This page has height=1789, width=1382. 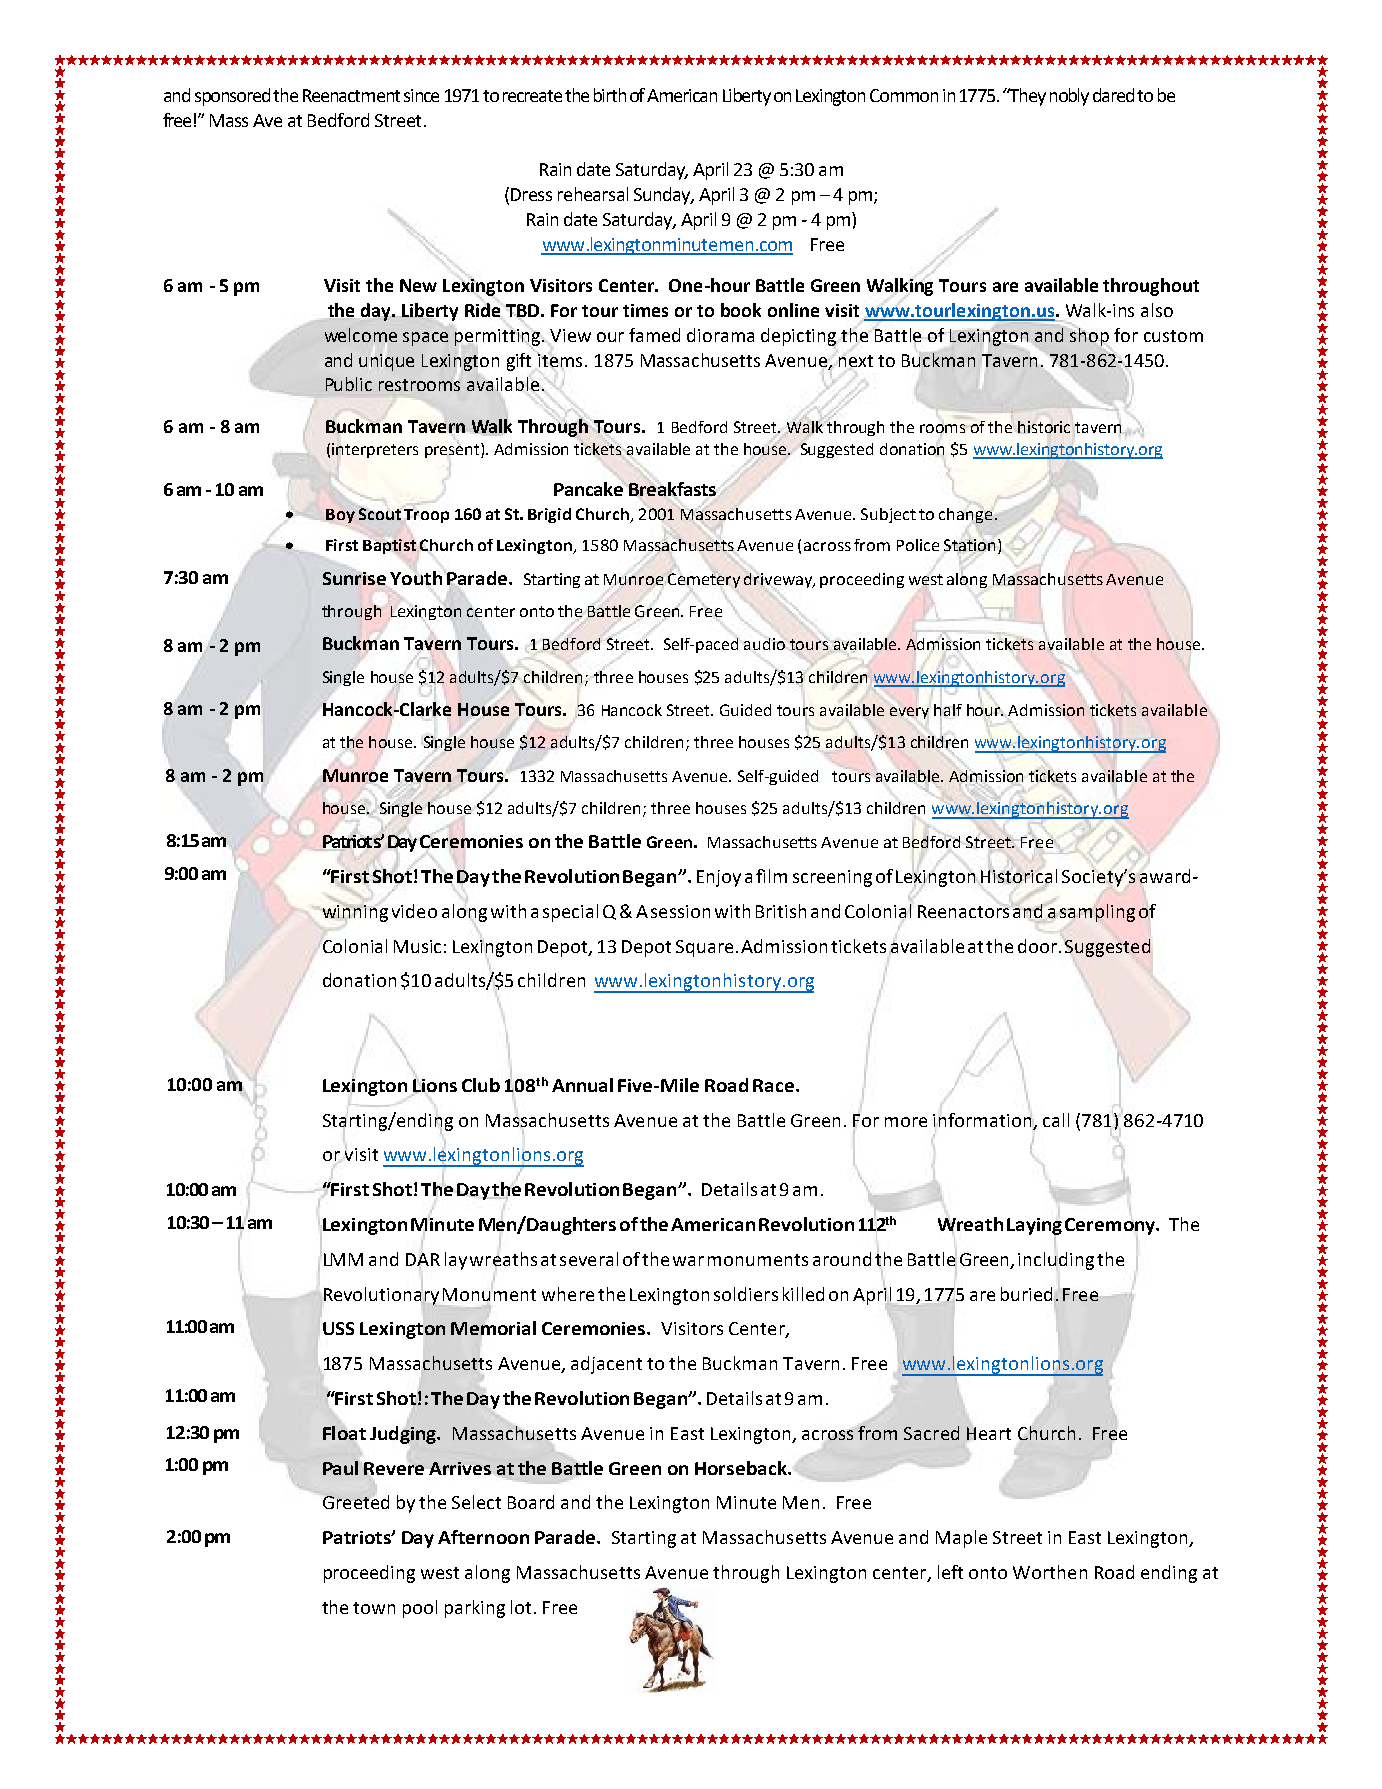 What do you see at coordinates (421, 95) in the page?
I see `since` at bounding box center [421, 95].
